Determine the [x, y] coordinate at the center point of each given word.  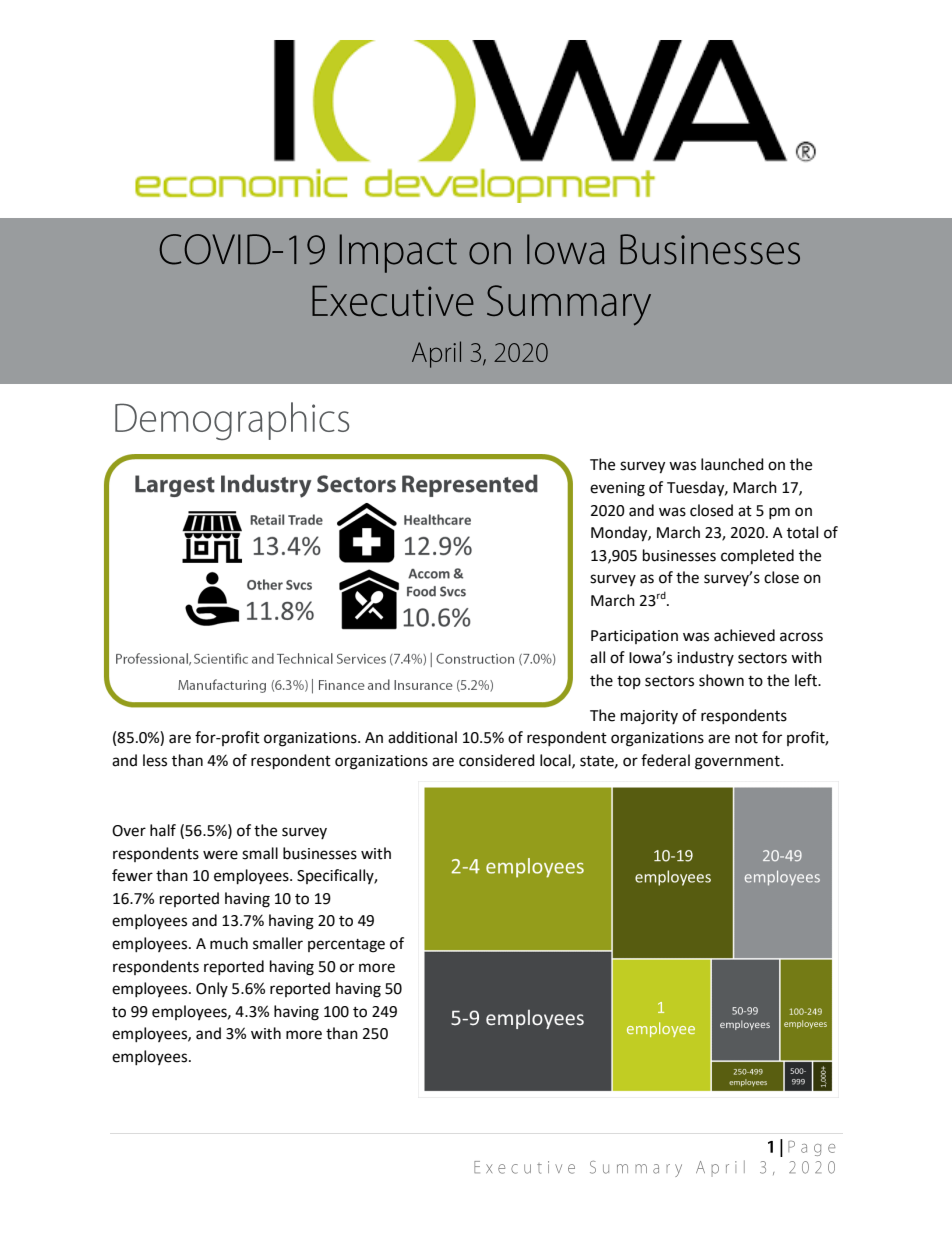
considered [497, 760]
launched [732, 464]
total [802, 532]
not [746, 738]
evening [617, 489]
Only [212, 989]
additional [422, 737]
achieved [744, 635]
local [556, 761]
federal [665, 760]
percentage [346, 946]
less [155, 760]
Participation [634, 637]
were [220, 855]
